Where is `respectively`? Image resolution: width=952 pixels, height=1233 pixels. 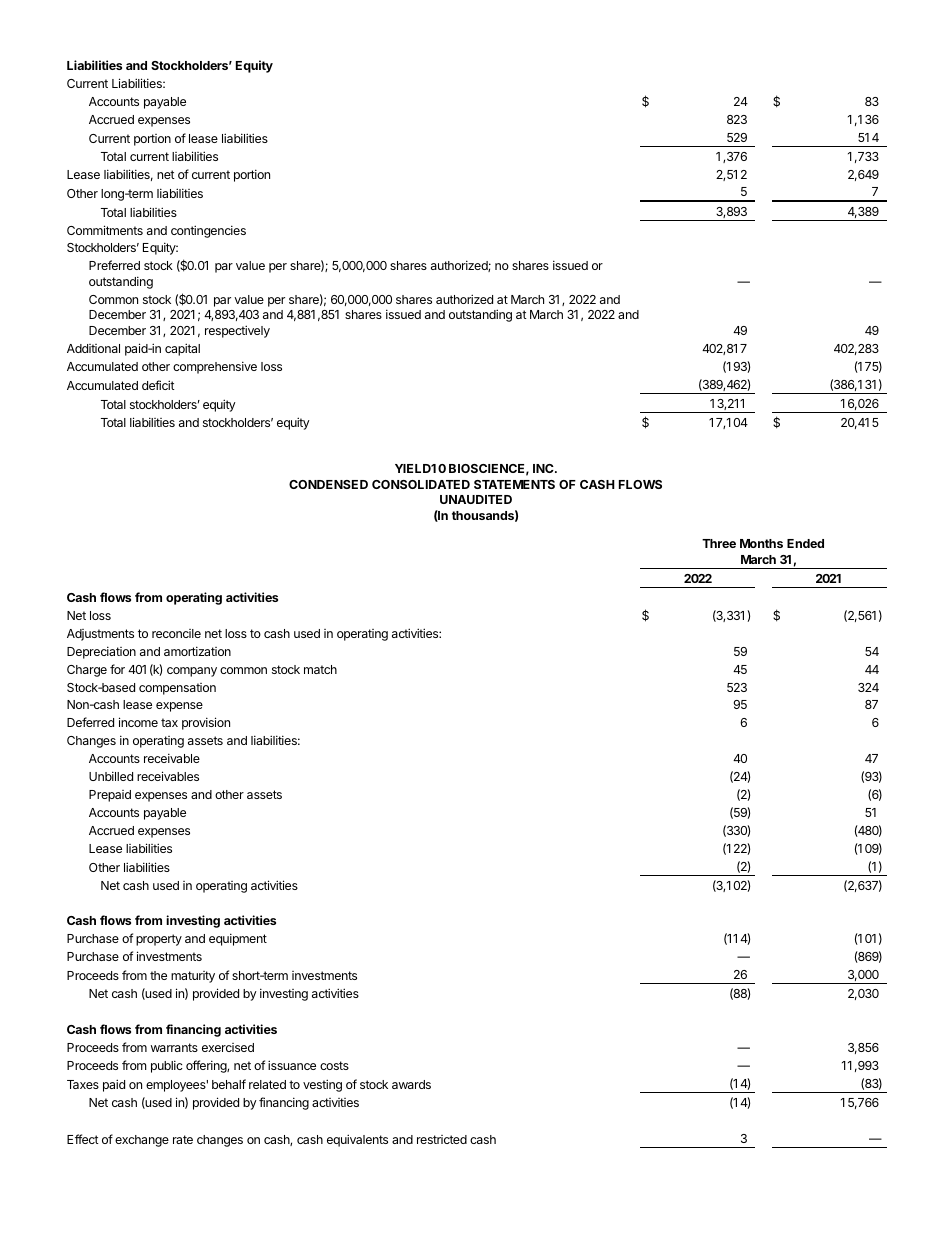 respectively is located at coordinates (237, 331).
